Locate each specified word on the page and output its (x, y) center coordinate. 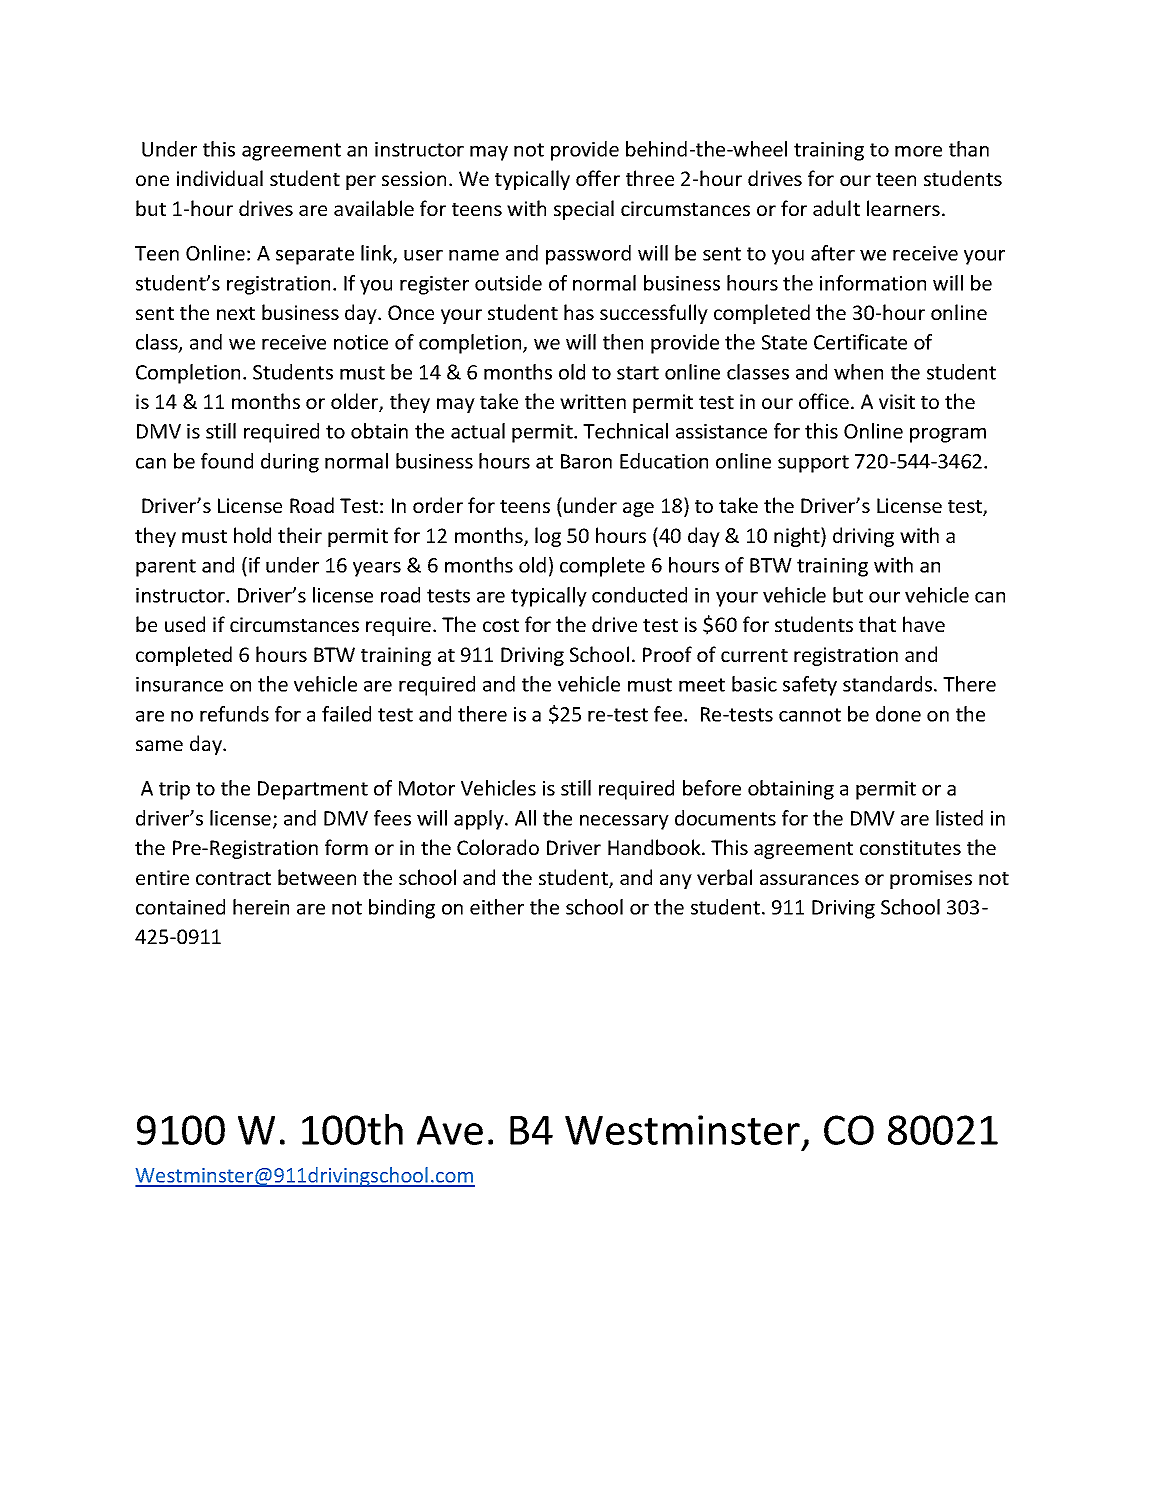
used (185, 624)
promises (931, 879)
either (497, 907)
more (918, 151)
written (593, 401)
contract (233, 878)
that (877, 624)
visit (897, 401)
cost (501, 625)
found (227, 461)
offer (598, 178)
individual (220, 178)
